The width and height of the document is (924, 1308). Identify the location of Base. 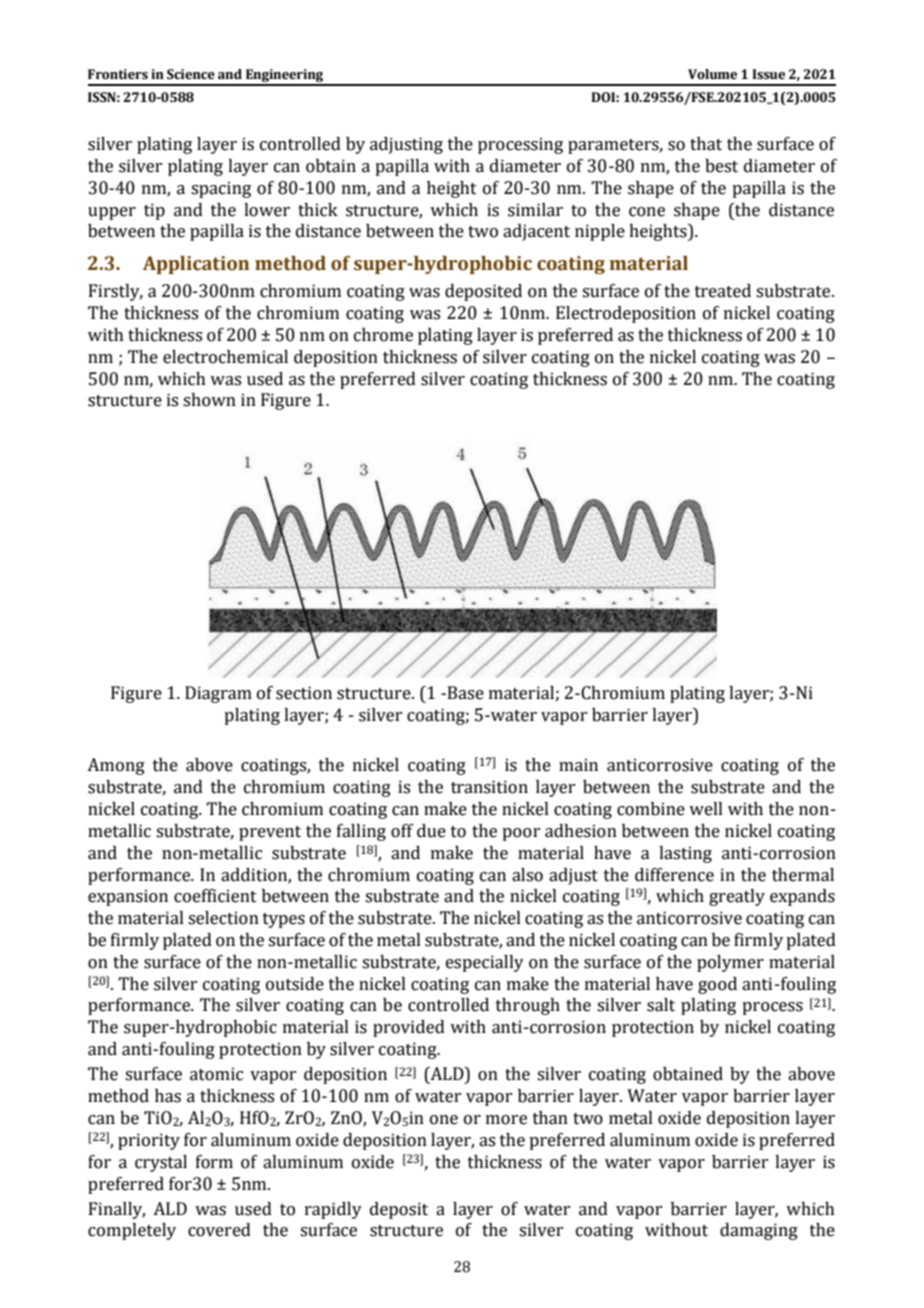
(464, 693).
